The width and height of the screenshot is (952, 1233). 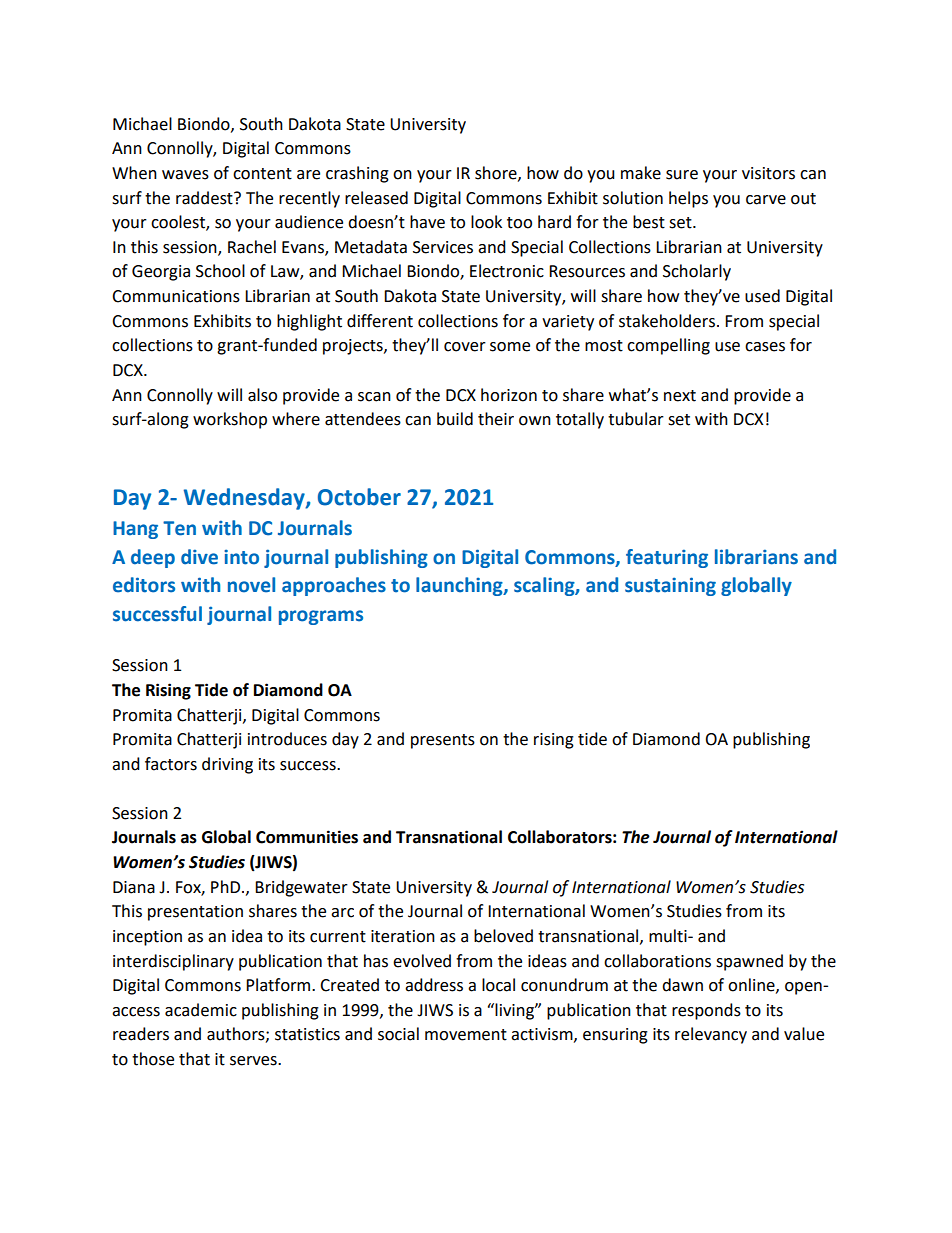 I want to click on look, so click(x=486, y=222).
